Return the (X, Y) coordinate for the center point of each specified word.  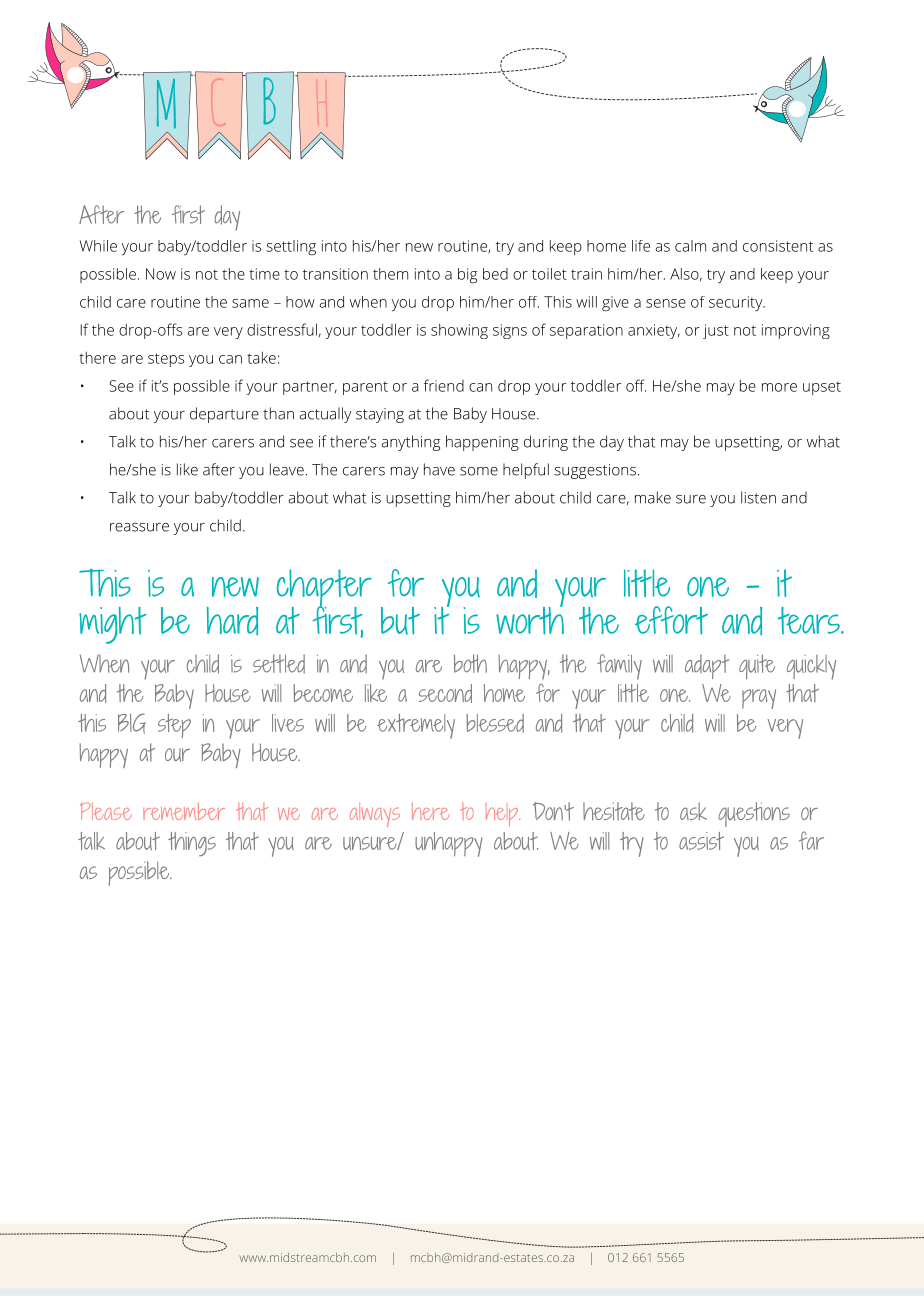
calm (690, 246)
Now (161, 274)
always (375, 815)
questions (754, 814)
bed (495, 274)
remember (184, 811)
